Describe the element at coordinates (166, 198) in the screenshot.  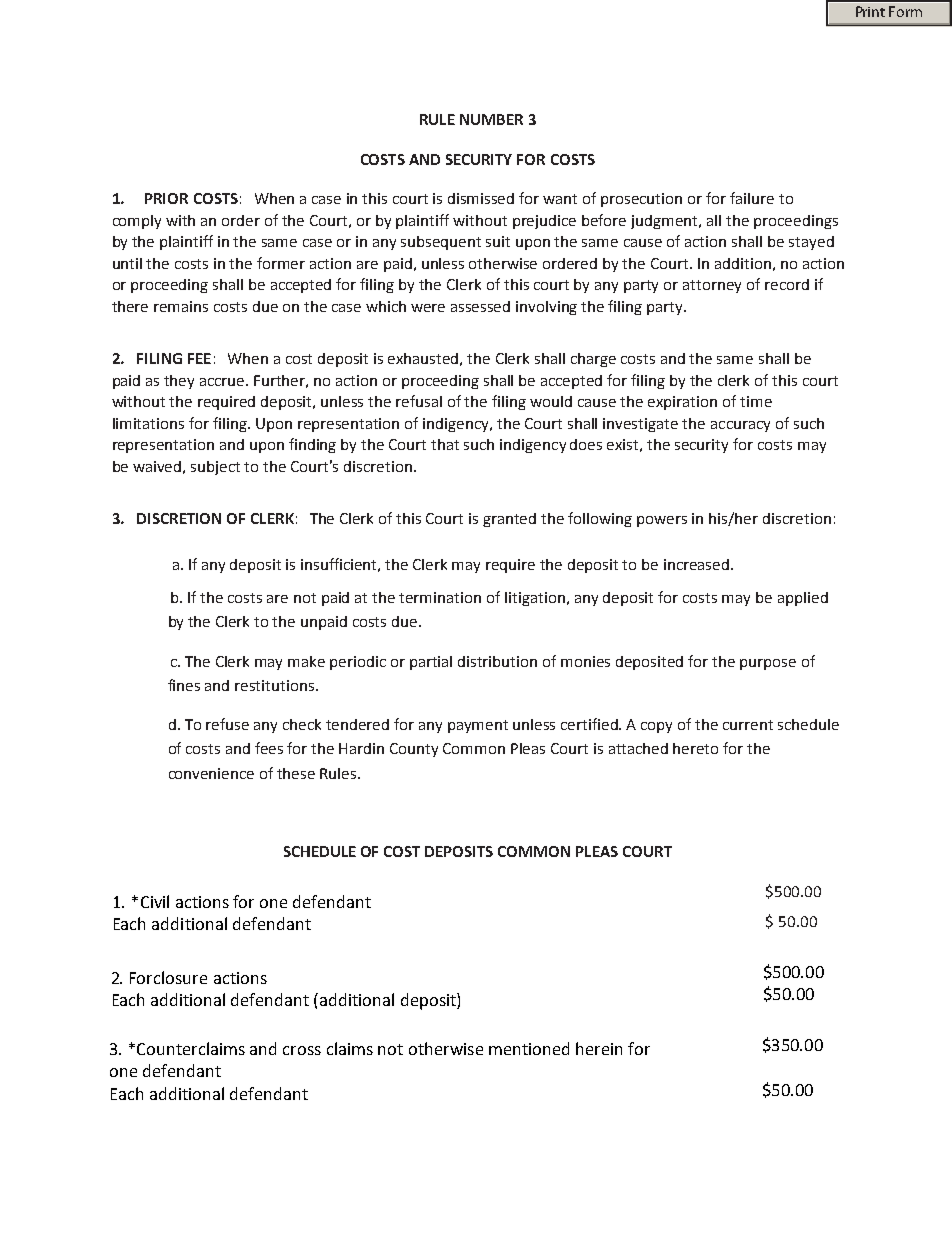
I see `PRIOR` at that location.
